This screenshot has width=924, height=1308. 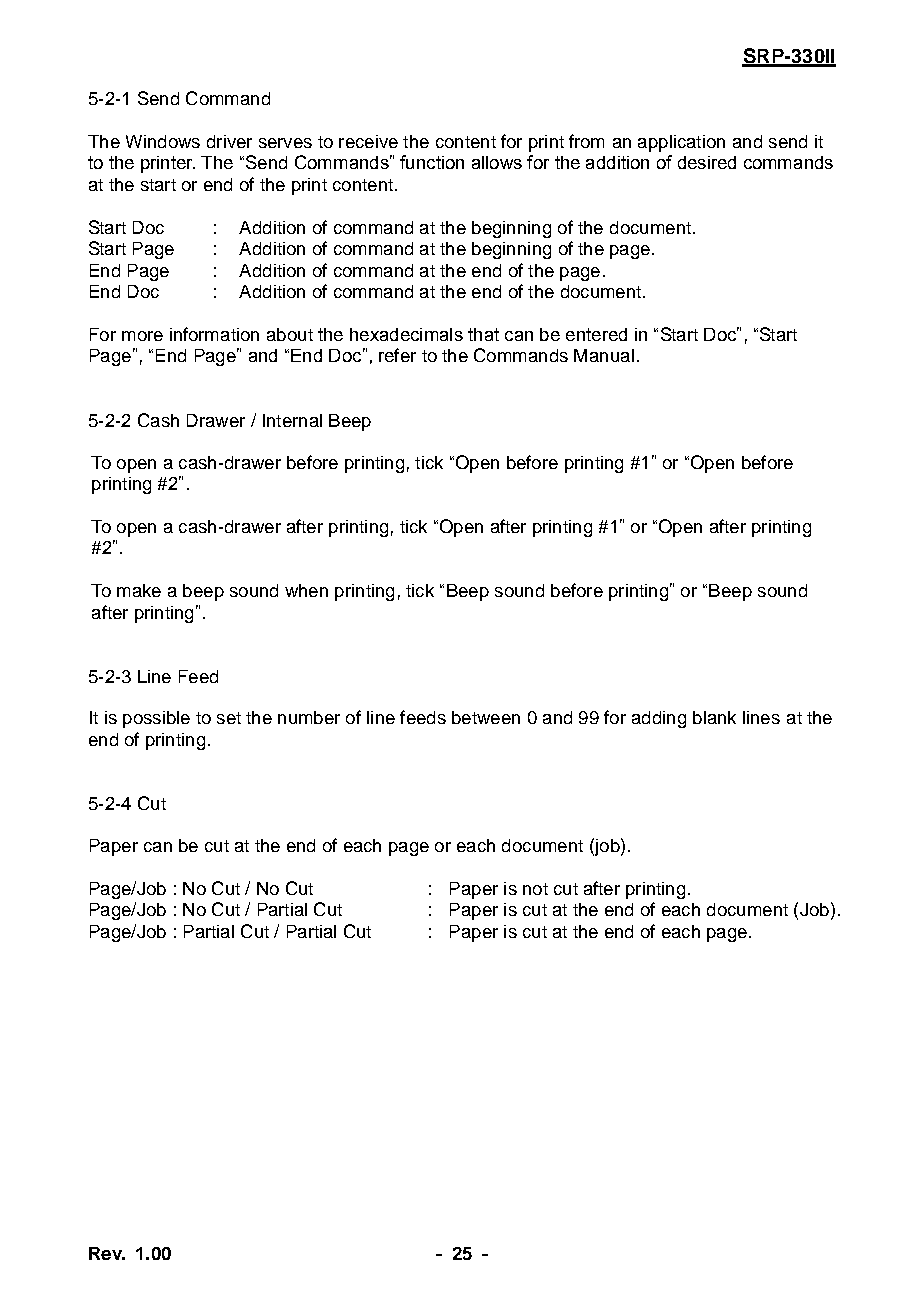 I want to click on Manual, so click(x=604, y=355).
